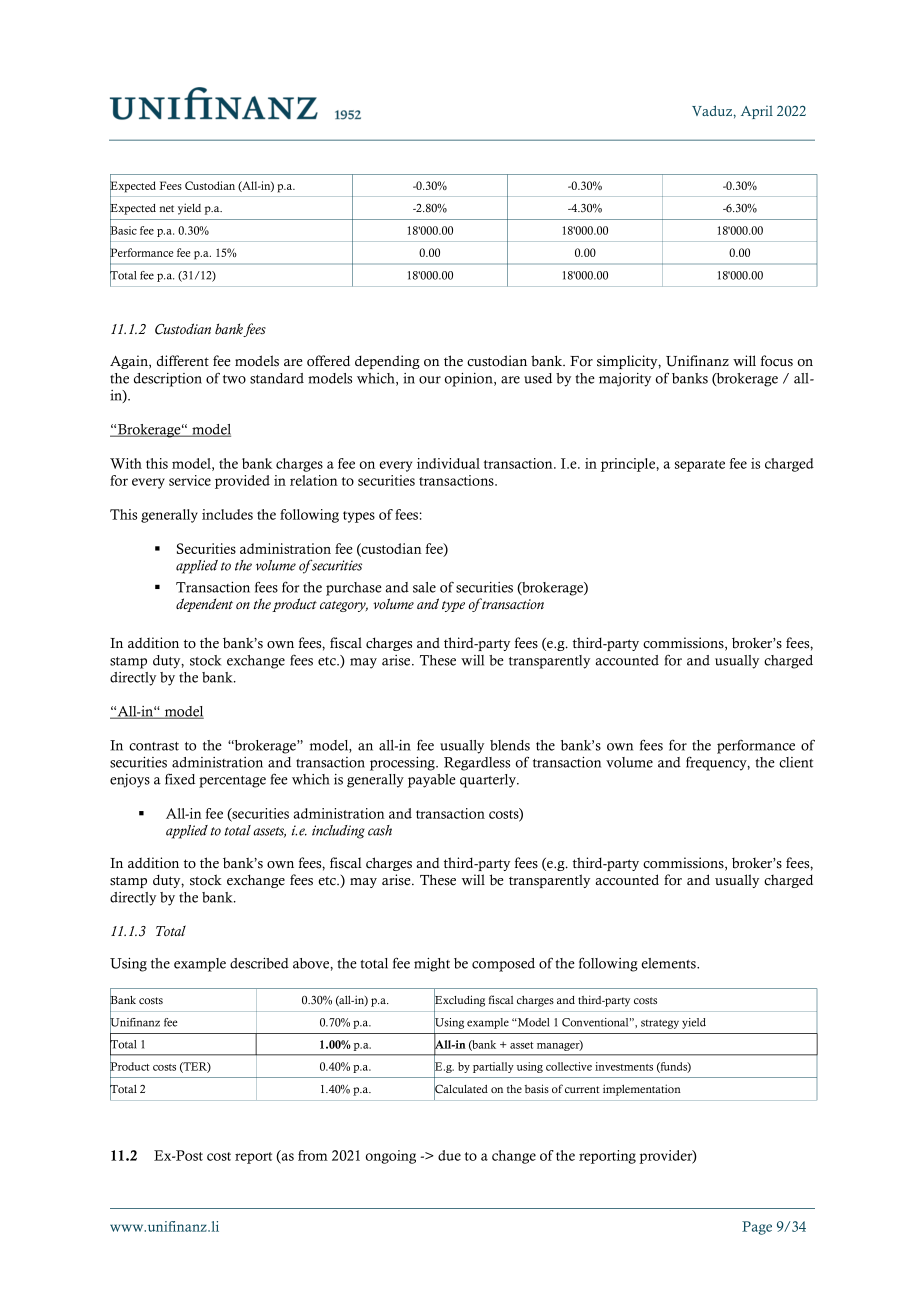  Describe the element at coordinates (757, 112) in the screenshot. I see `April` at that location.
